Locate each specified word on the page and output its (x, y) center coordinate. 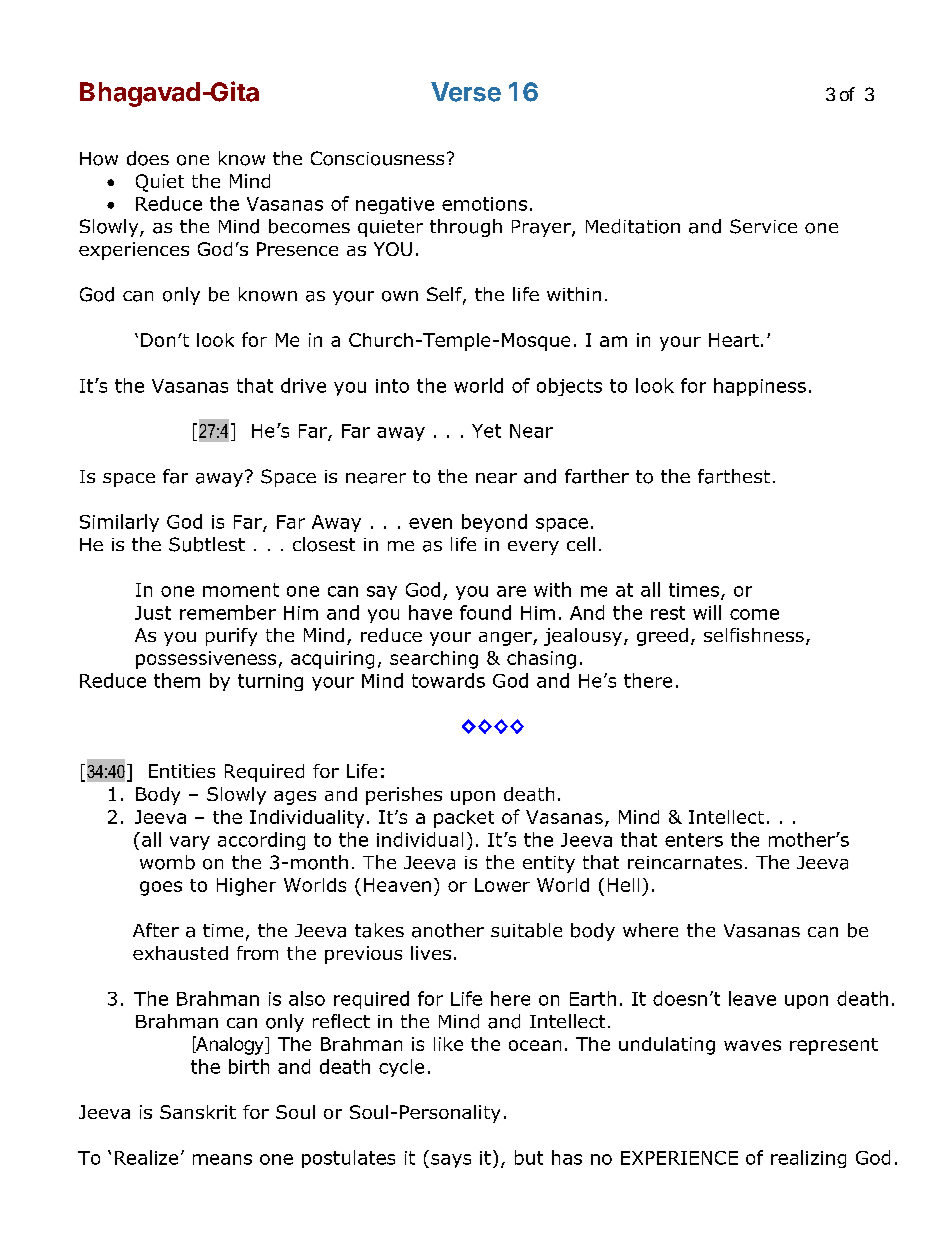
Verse (466, 92)
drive (303, 385)
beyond (494, 523)
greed (662, 637)
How (99, 159)
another (448, 930)
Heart (734, 340)
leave (752, 998)
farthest (734, 476)
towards (448, 680)
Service (763, 226)
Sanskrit (198, 1112)
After (156, 930)
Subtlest (207, 544)
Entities (182, 771)
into (392, 386)
